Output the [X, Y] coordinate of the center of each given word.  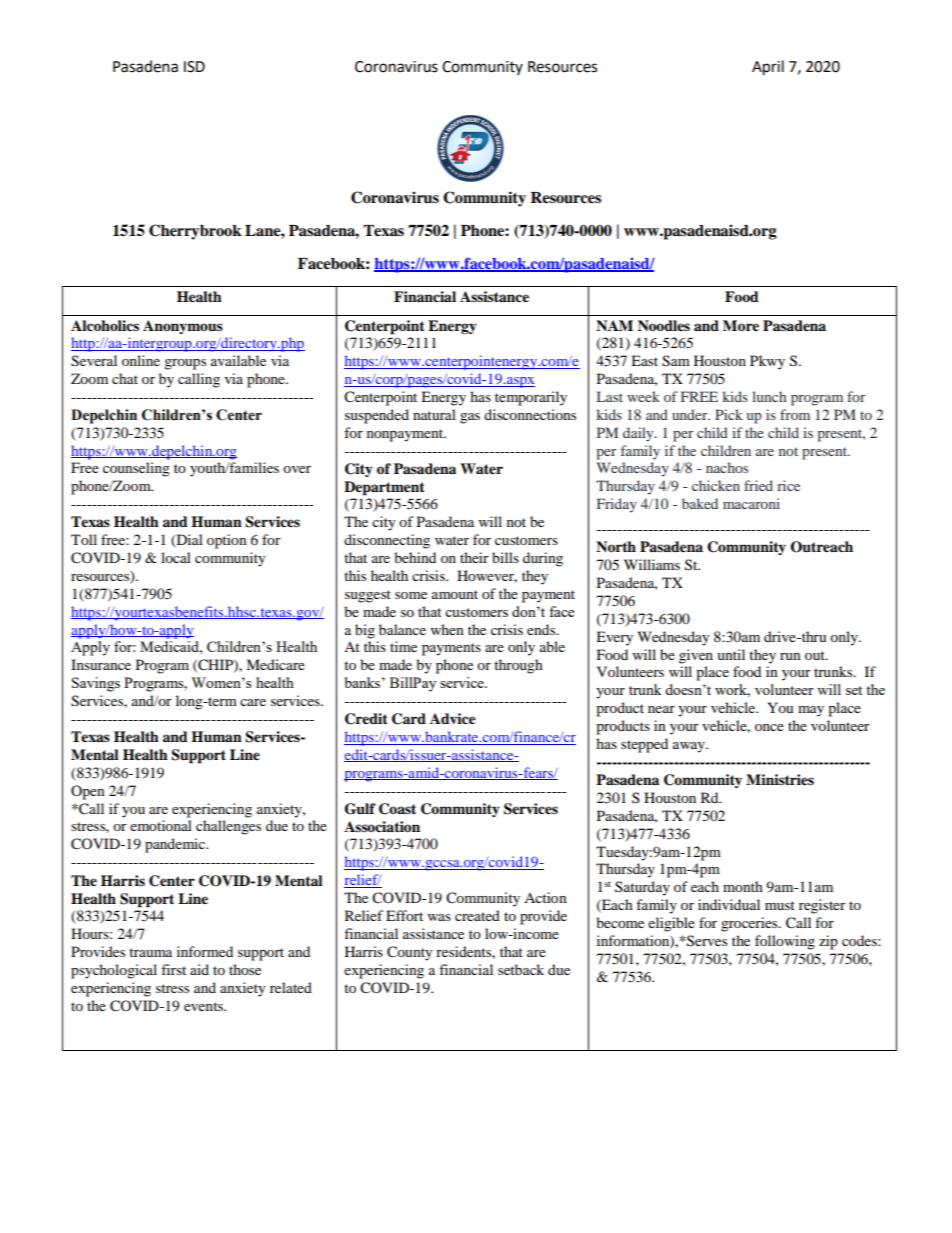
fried [758, 485]
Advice [453, 719]
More [741, 326]
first [173, 969]
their [474, 557]
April [768, 68]
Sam [676, 361]
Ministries [780, 780]
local [176, 557]
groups [185, 364]
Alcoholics [105, 326]
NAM [614, 325]
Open [88, 792]
